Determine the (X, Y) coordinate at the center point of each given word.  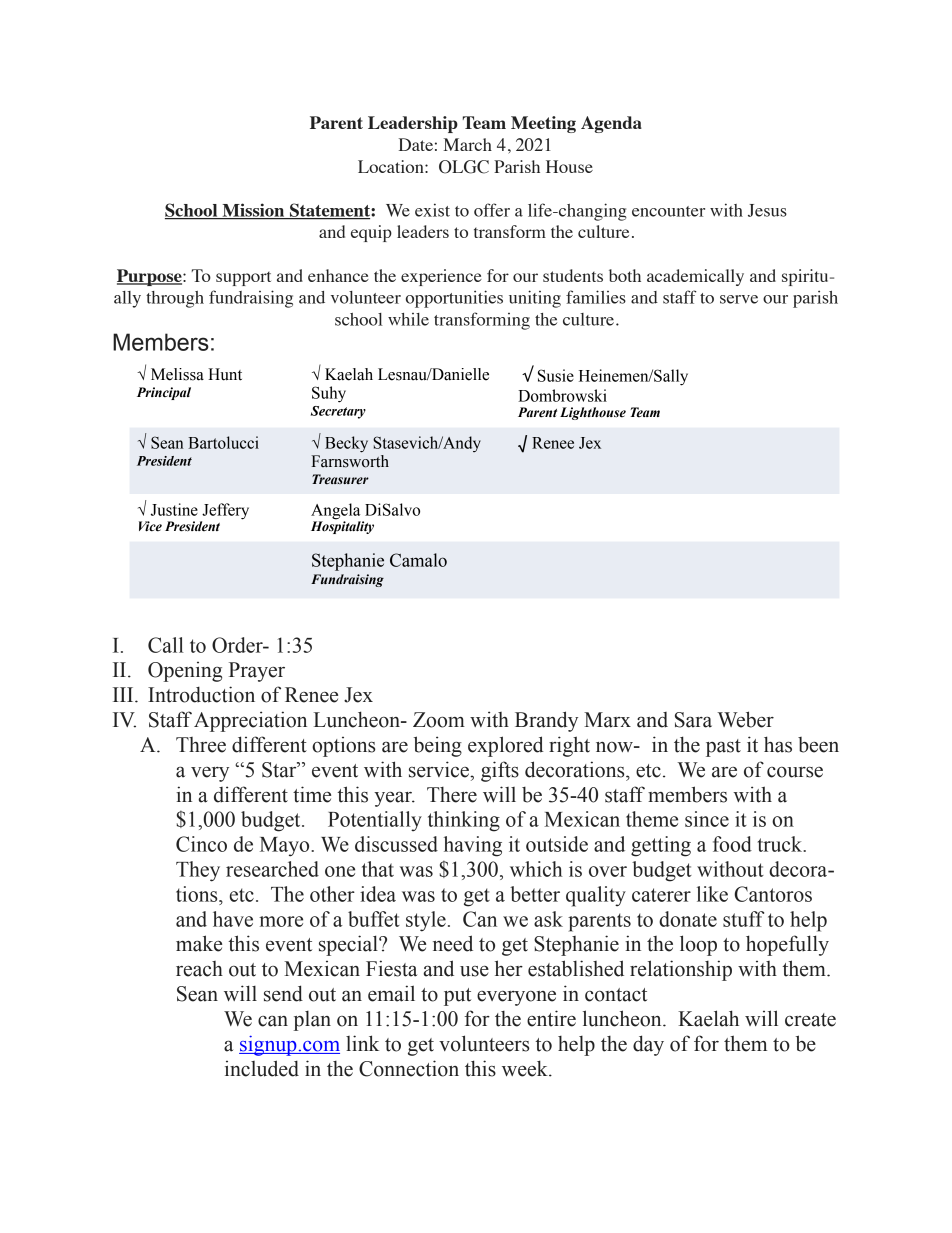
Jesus (767, 210)
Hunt (225, 374)
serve (739, 299)
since (707, 819)
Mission (253, 211)
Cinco (201, 844)
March (467, 144)
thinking (464, 821)
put (457, 997)
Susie (556, 375)
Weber (745, 719)
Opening (185, 672)
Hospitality (342, 526)
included (262, 1068)
